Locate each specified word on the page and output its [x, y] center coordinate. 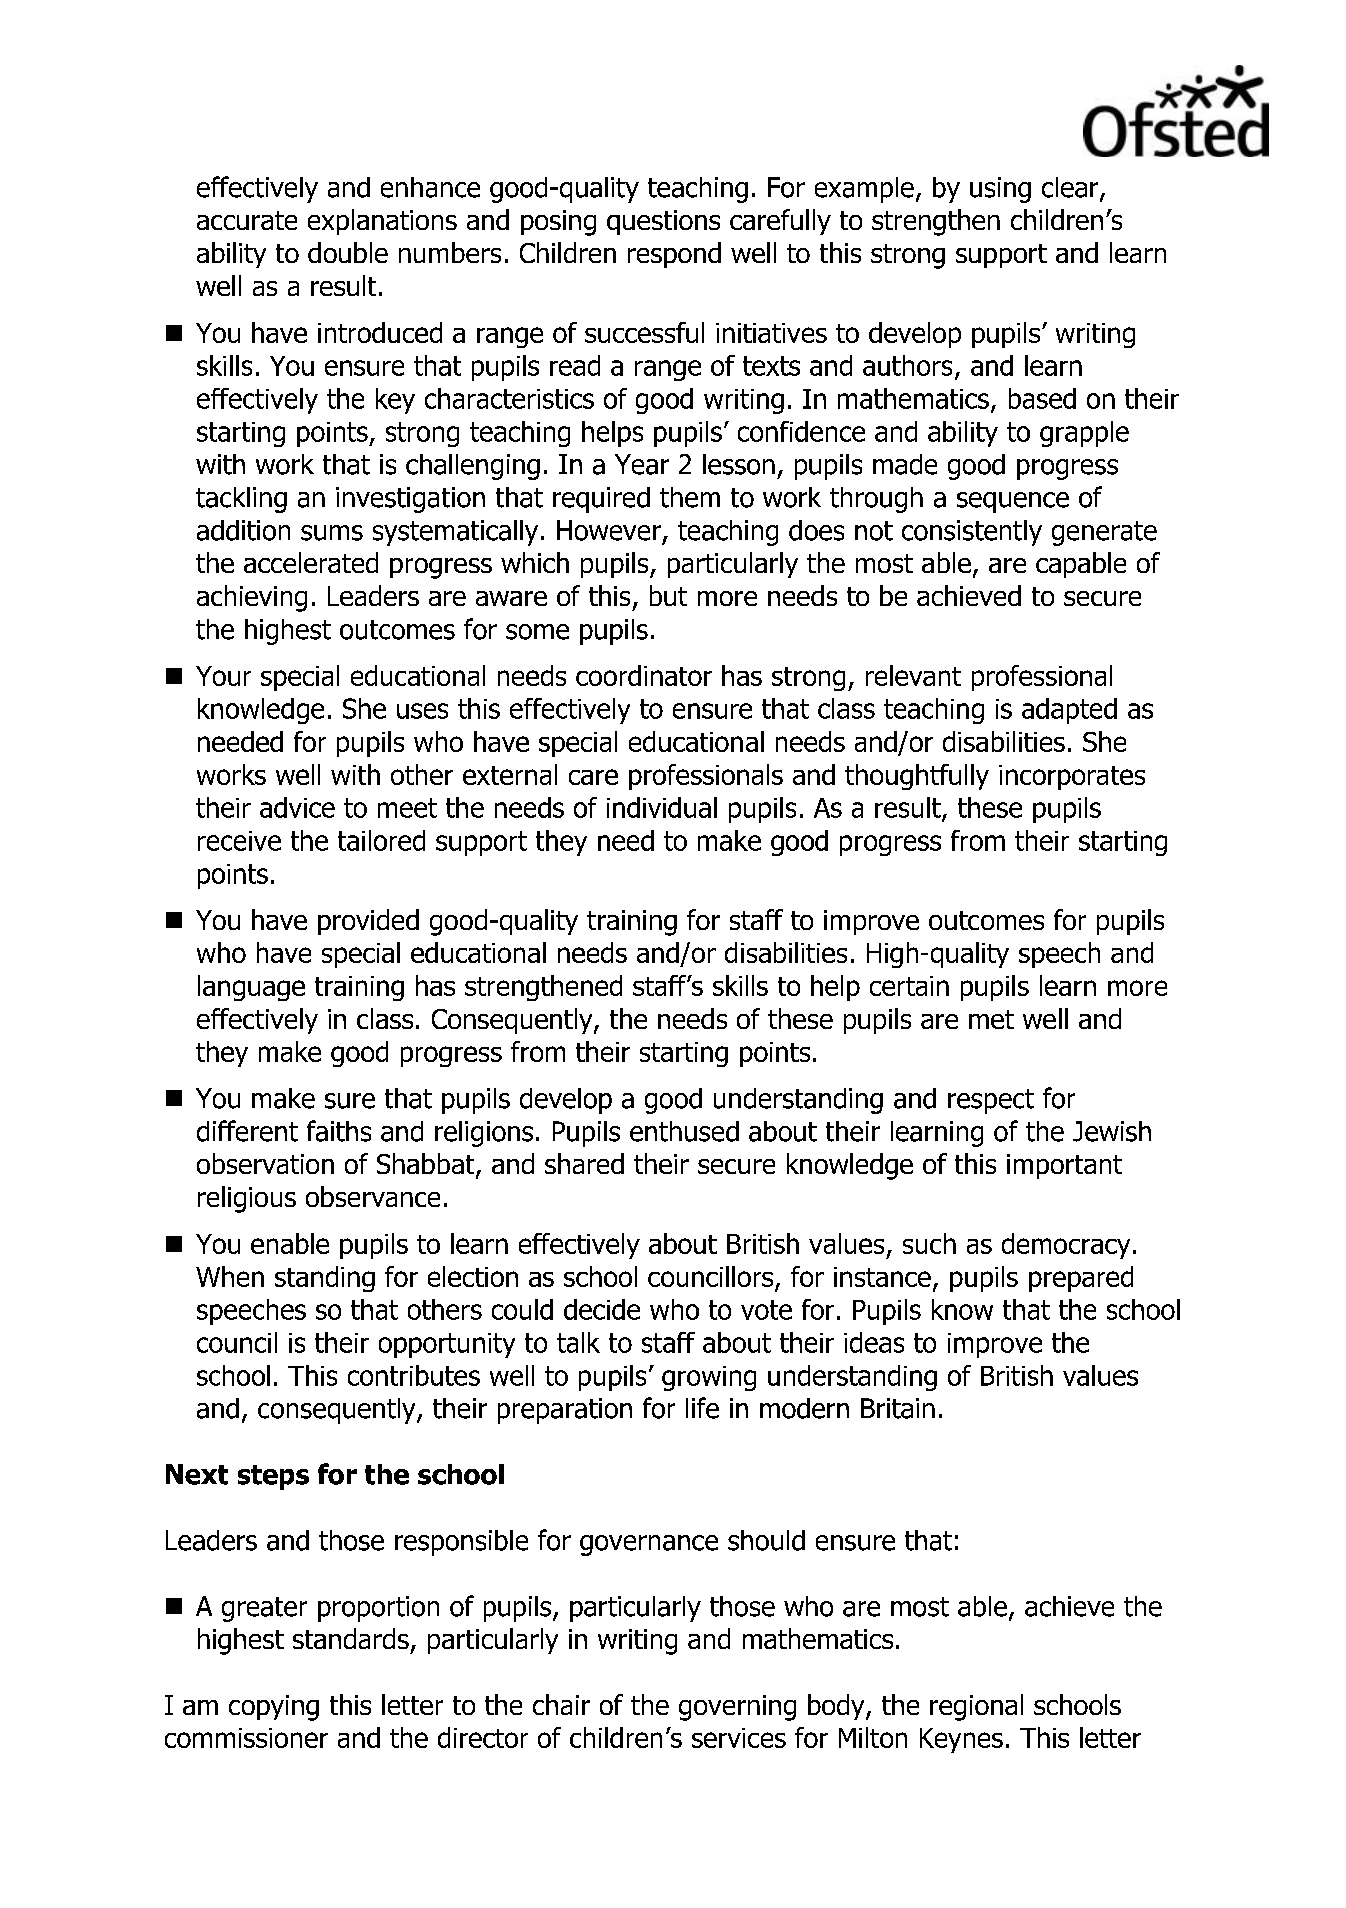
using [1000, 190]
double [348, 252]
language [251, 988]
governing [737, 1708]
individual [662, 807]
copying [274, 1708]
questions [663, 222]
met [991, 1019]
